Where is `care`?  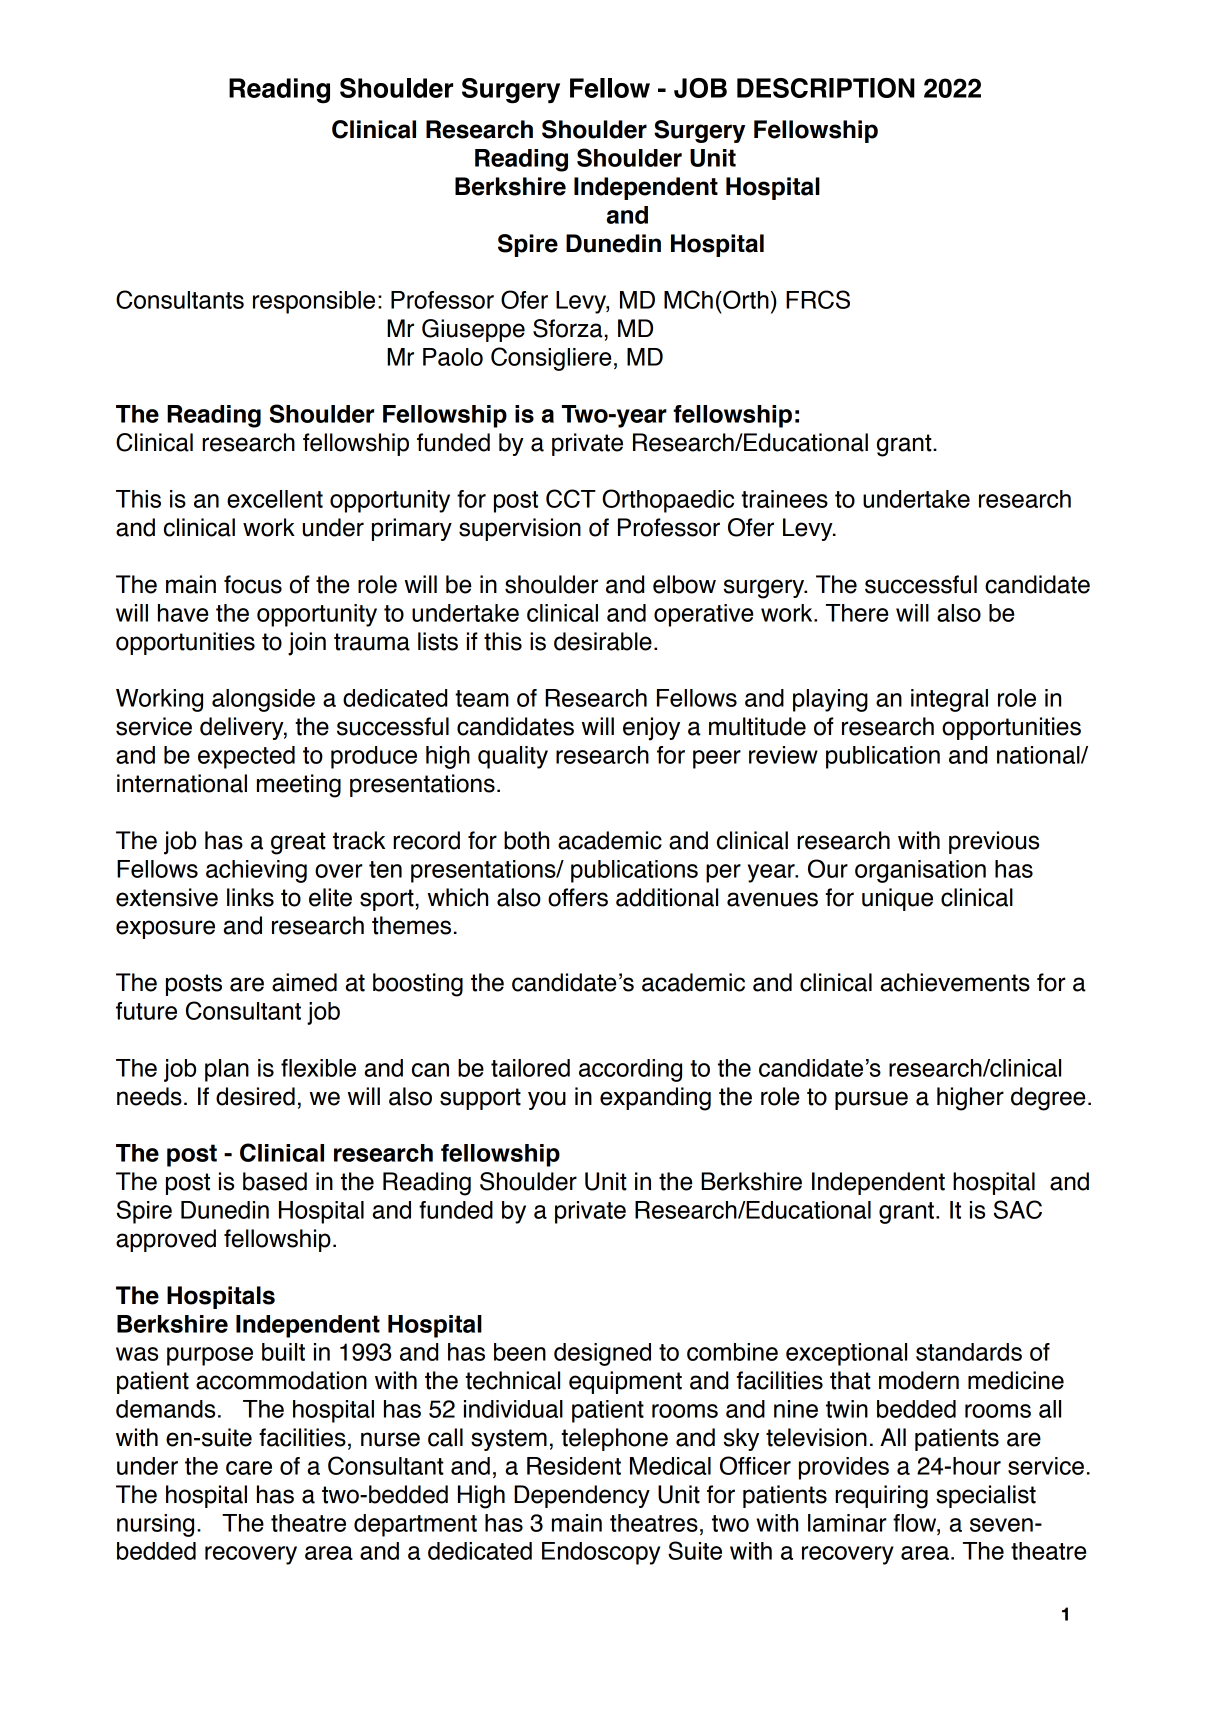 care is located at coordinates (249, 1468).
